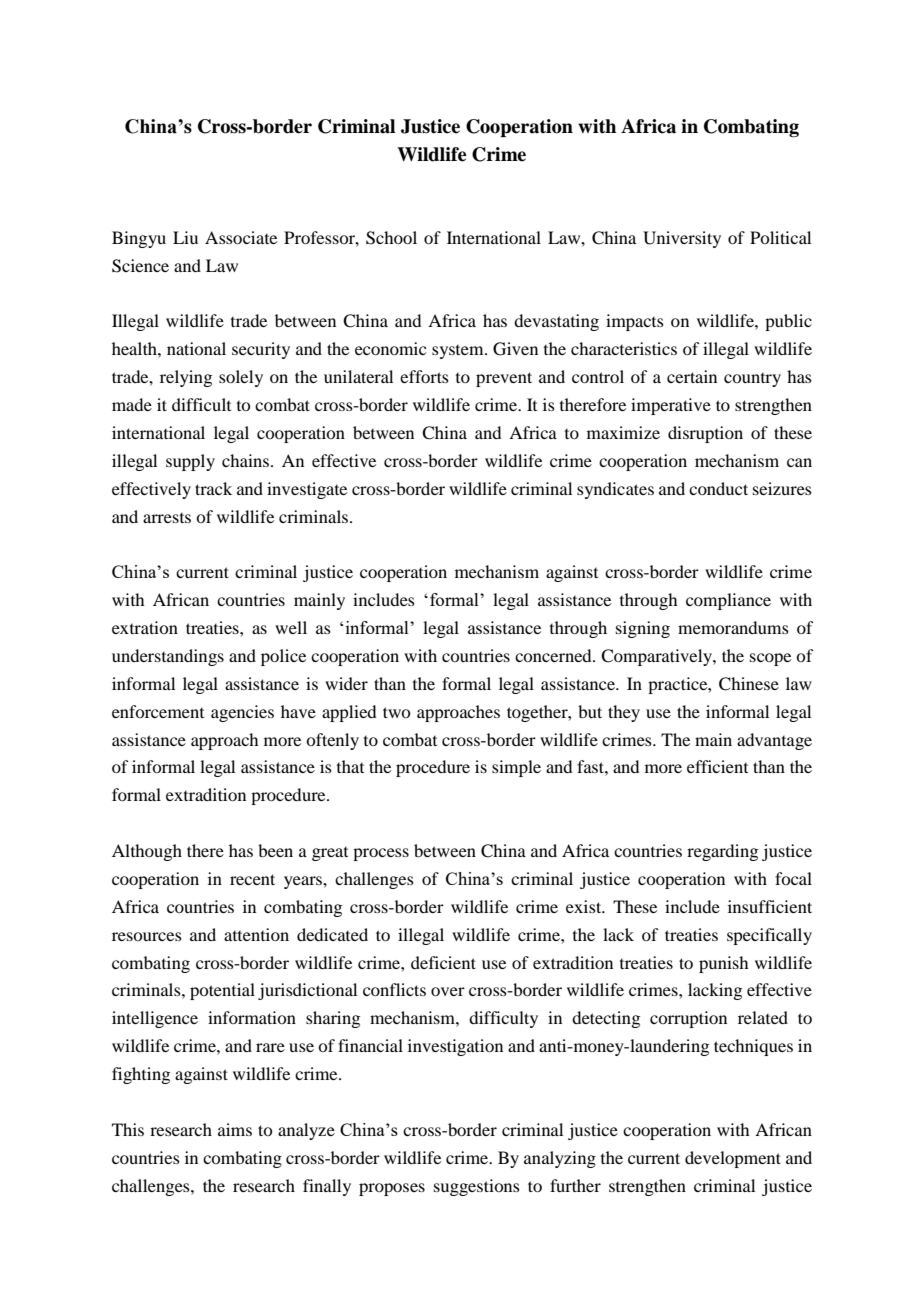  What do you see at coordinates (185, 237) in the screenshot?
I see `Liu` at bounding box center [185, 237].
